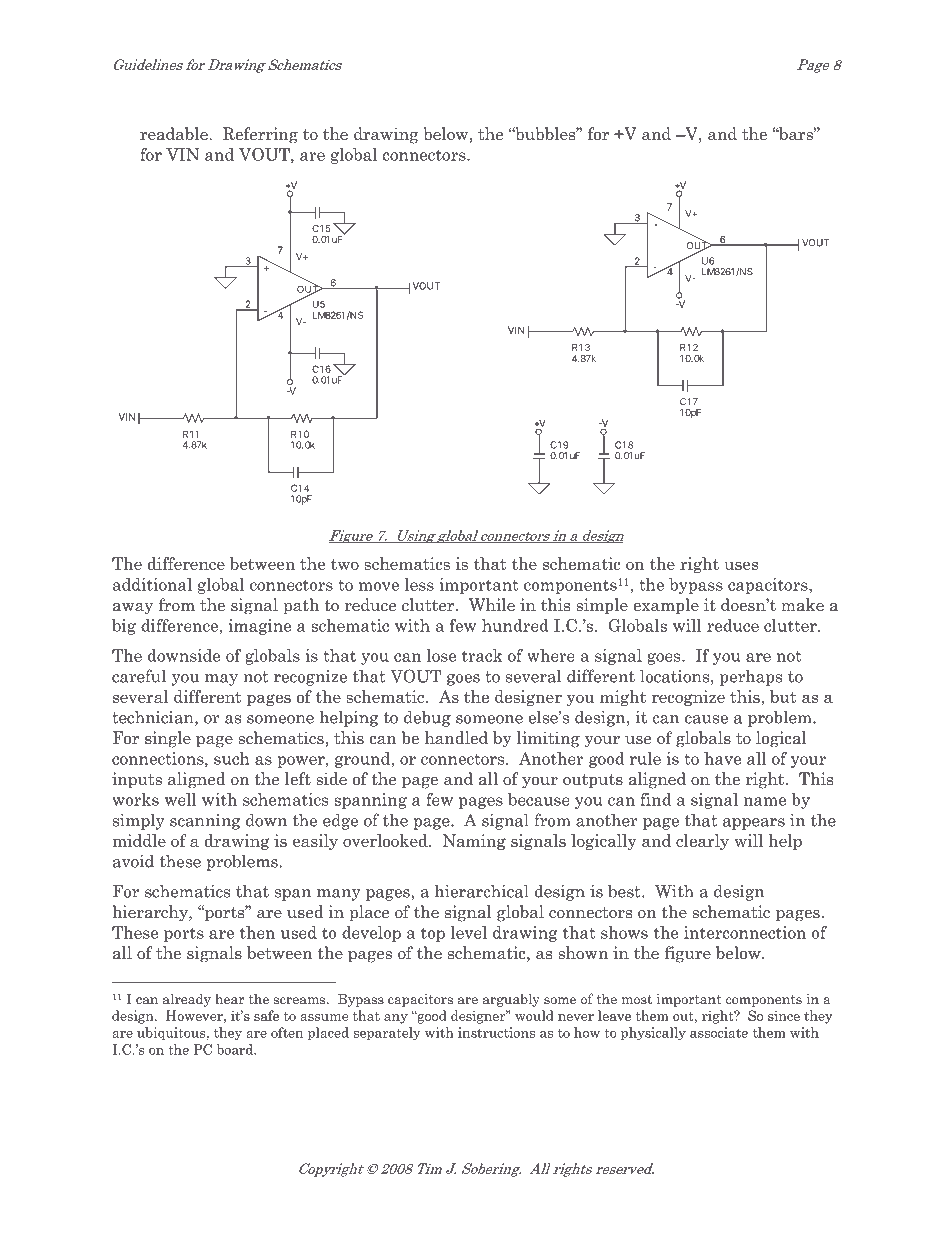 The width and height of the screenshot is (952, 1233). I want to click on uses, so click(741, 565).
